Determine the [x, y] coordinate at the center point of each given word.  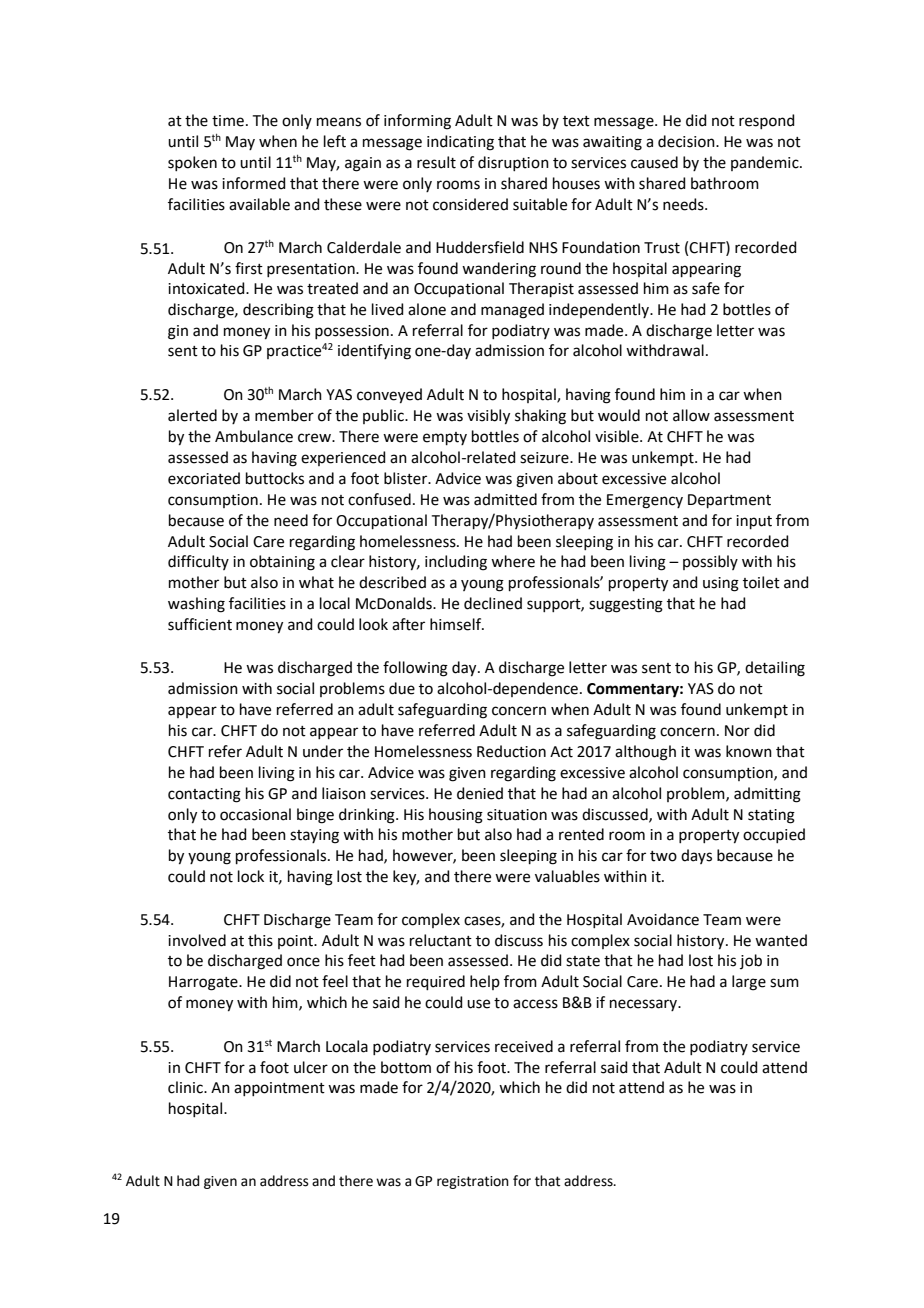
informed [254, 183]
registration [473, 1182]
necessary [645, 1005]
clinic [186, 1087]
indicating [460, 143]
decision [687, 141]
